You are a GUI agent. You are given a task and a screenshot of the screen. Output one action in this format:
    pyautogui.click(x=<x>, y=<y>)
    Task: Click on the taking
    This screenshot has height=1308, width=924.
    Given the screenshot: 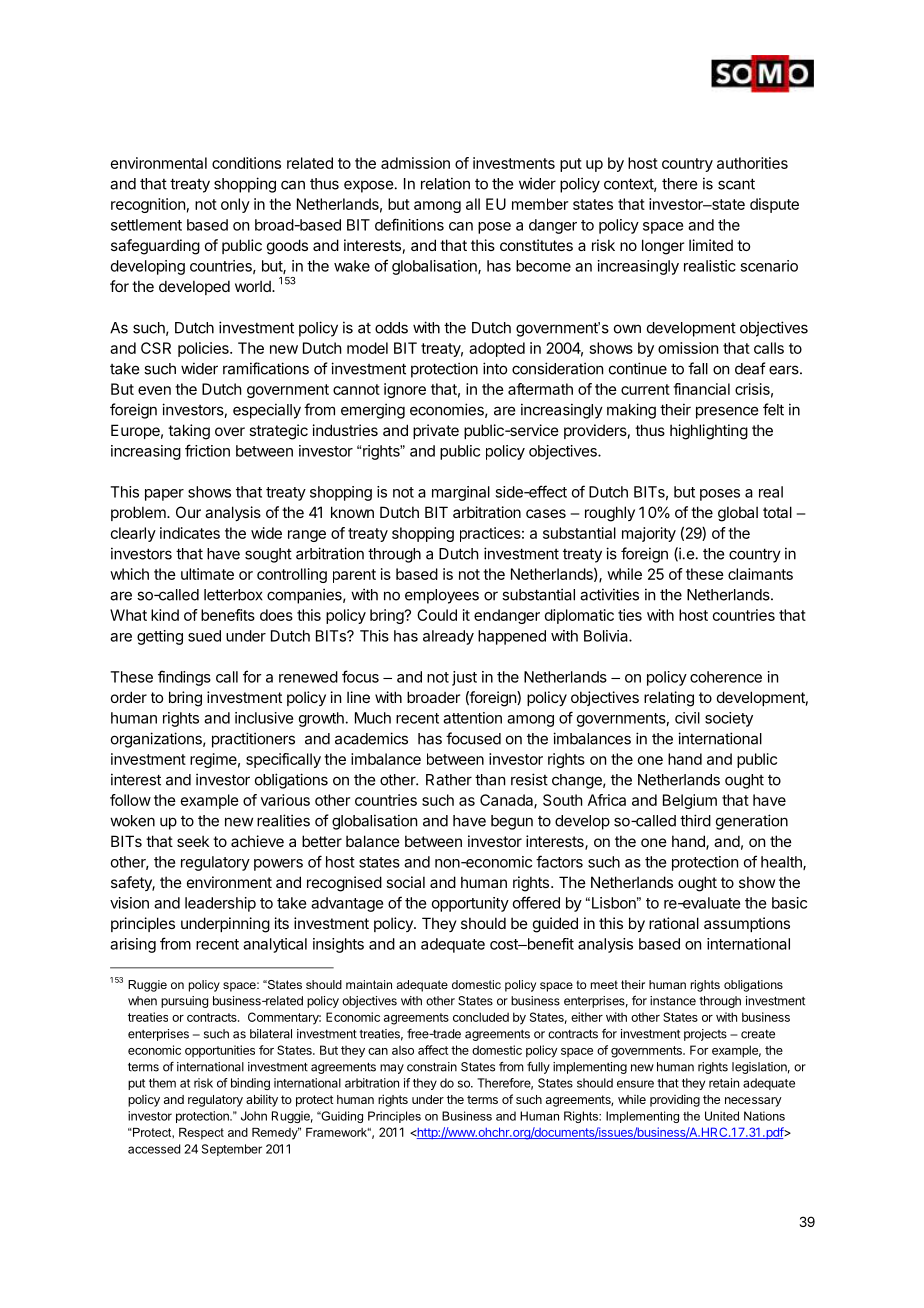 What is the action you would take?
    pyautogui.click(x=189, y=432)
